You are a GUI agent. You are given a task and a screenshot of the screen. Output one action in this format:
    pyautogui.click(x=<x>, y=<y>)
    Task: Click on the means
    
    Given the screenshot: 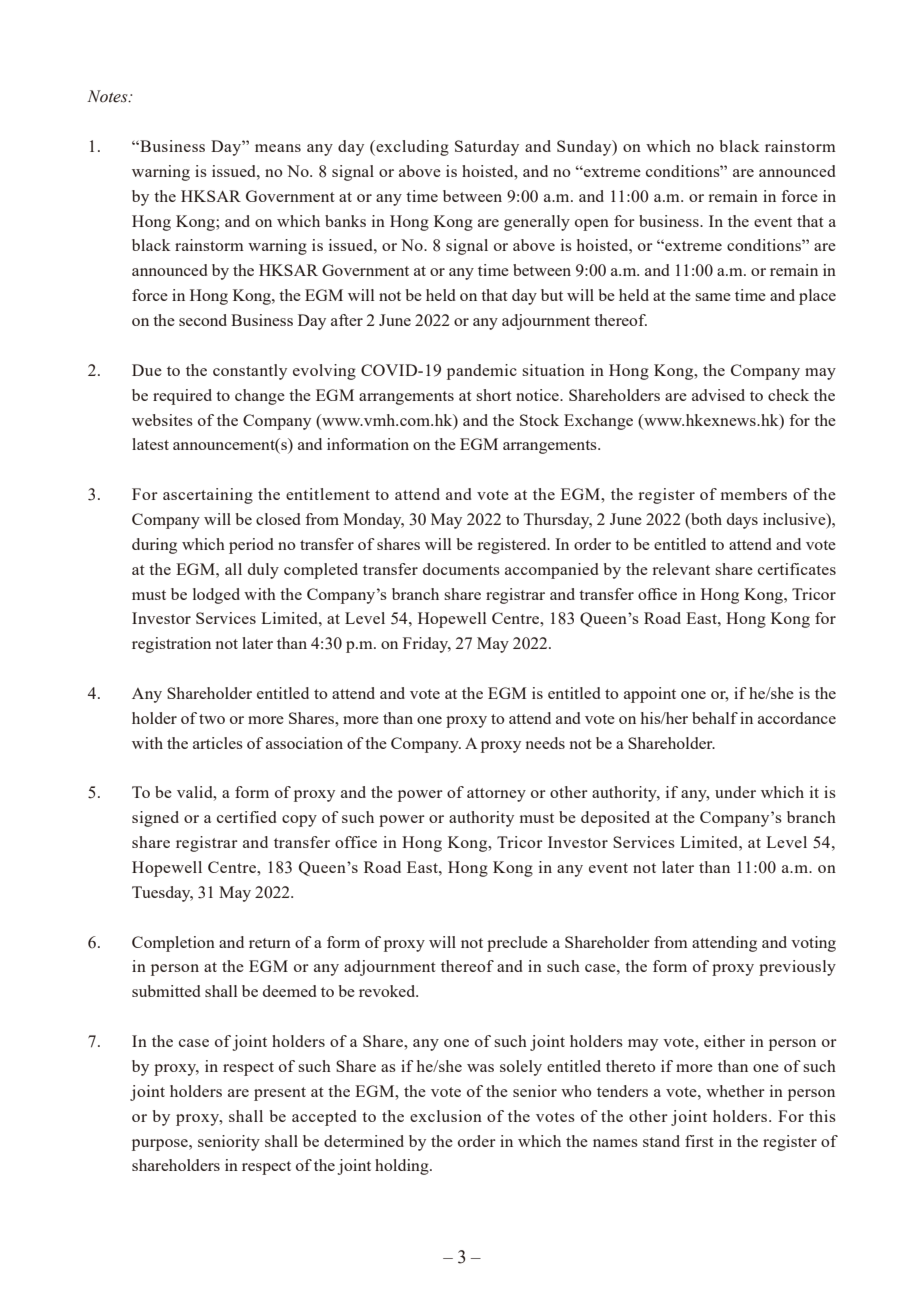 What is the action you would take?
    pyautogui.click(x=278, y=148)
